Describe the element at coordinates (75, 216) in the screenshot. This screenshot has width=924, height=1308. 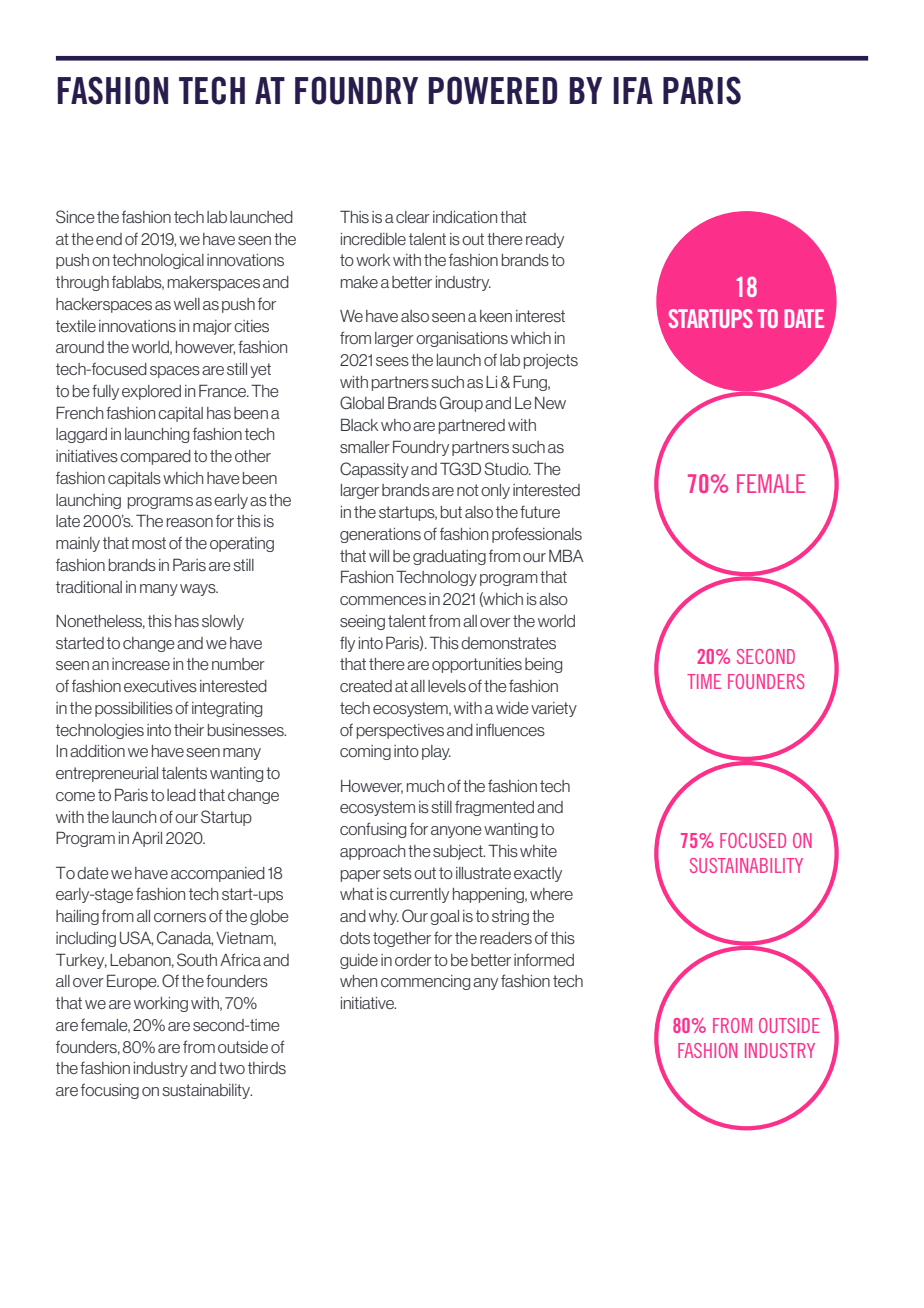
I see `Since` at that location.
